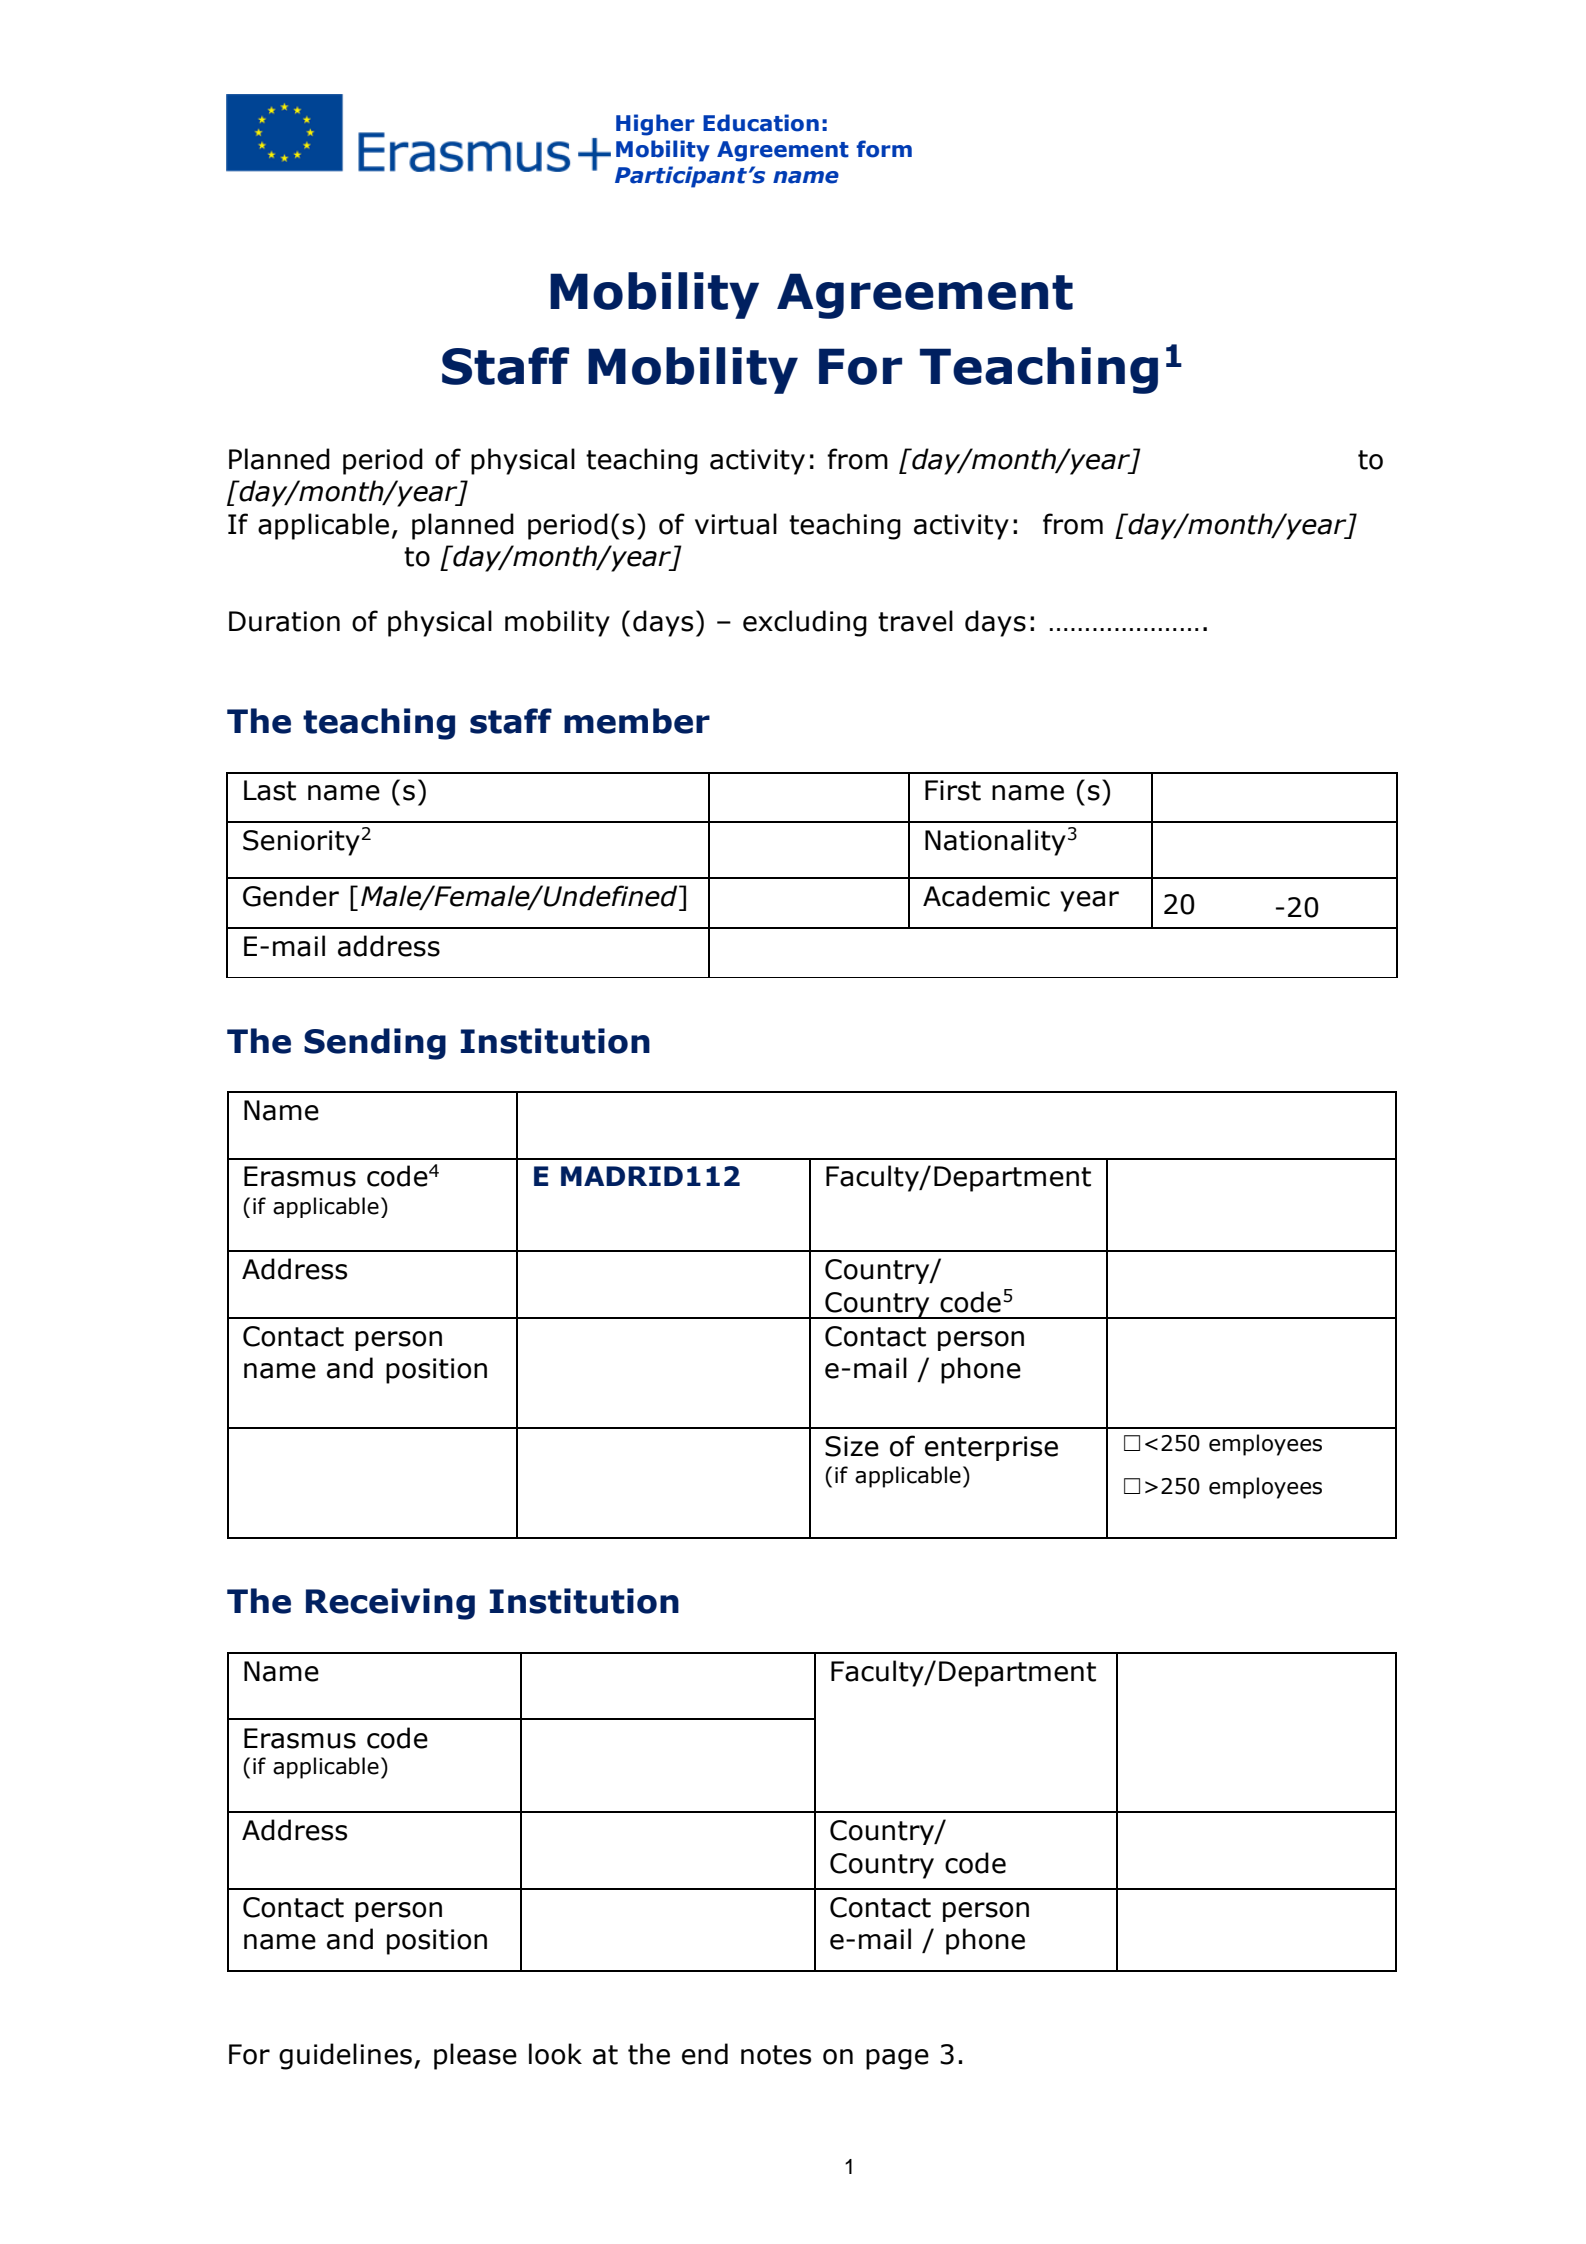  I want to click on form, so click(884, 149).
